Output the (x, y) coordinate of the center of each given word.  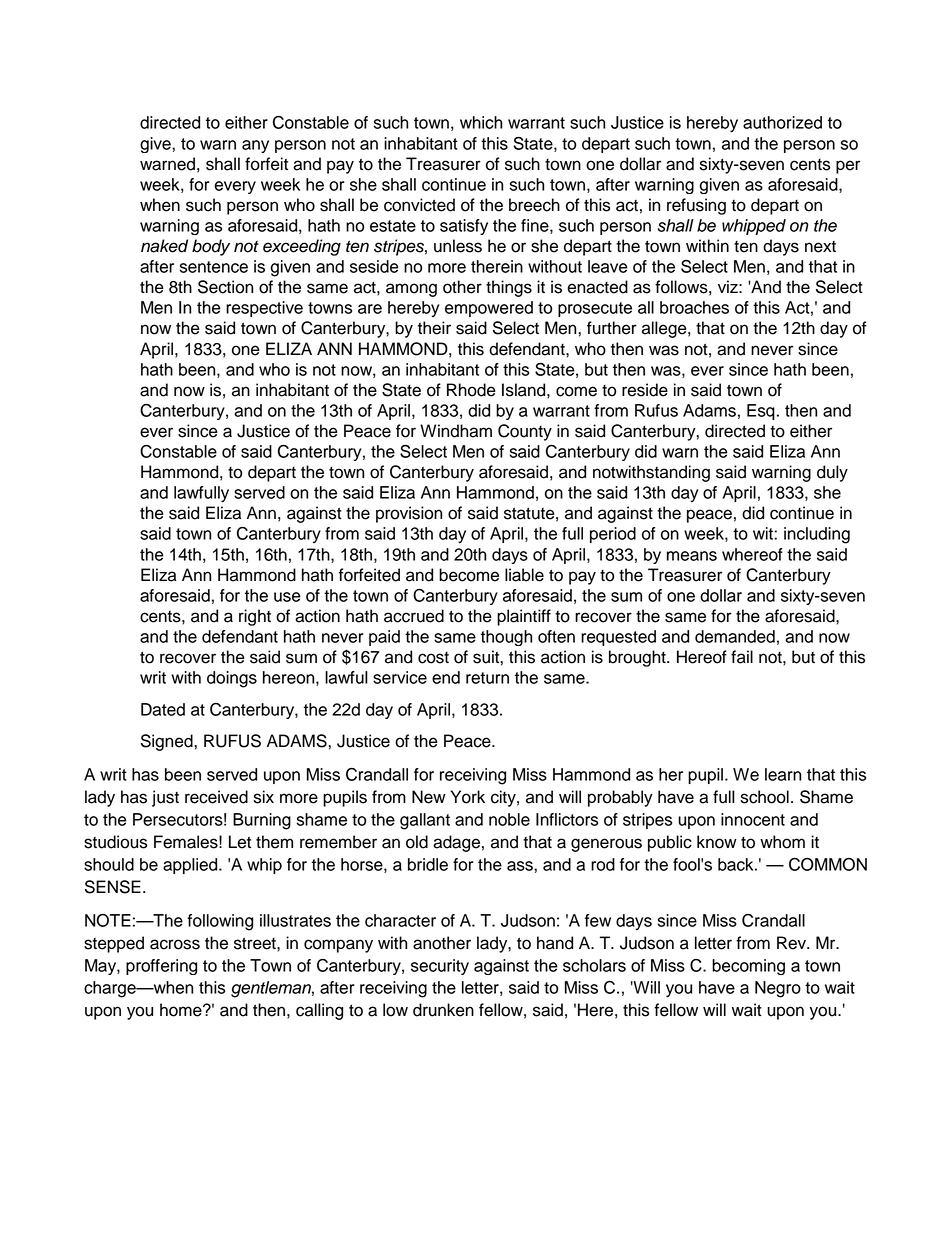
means (692, 556)
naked (164, 246)
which (481, 122)
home (182, 1010)
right (255, 617)
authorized (782, 122)
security (440, 967)
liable (524, 575)
